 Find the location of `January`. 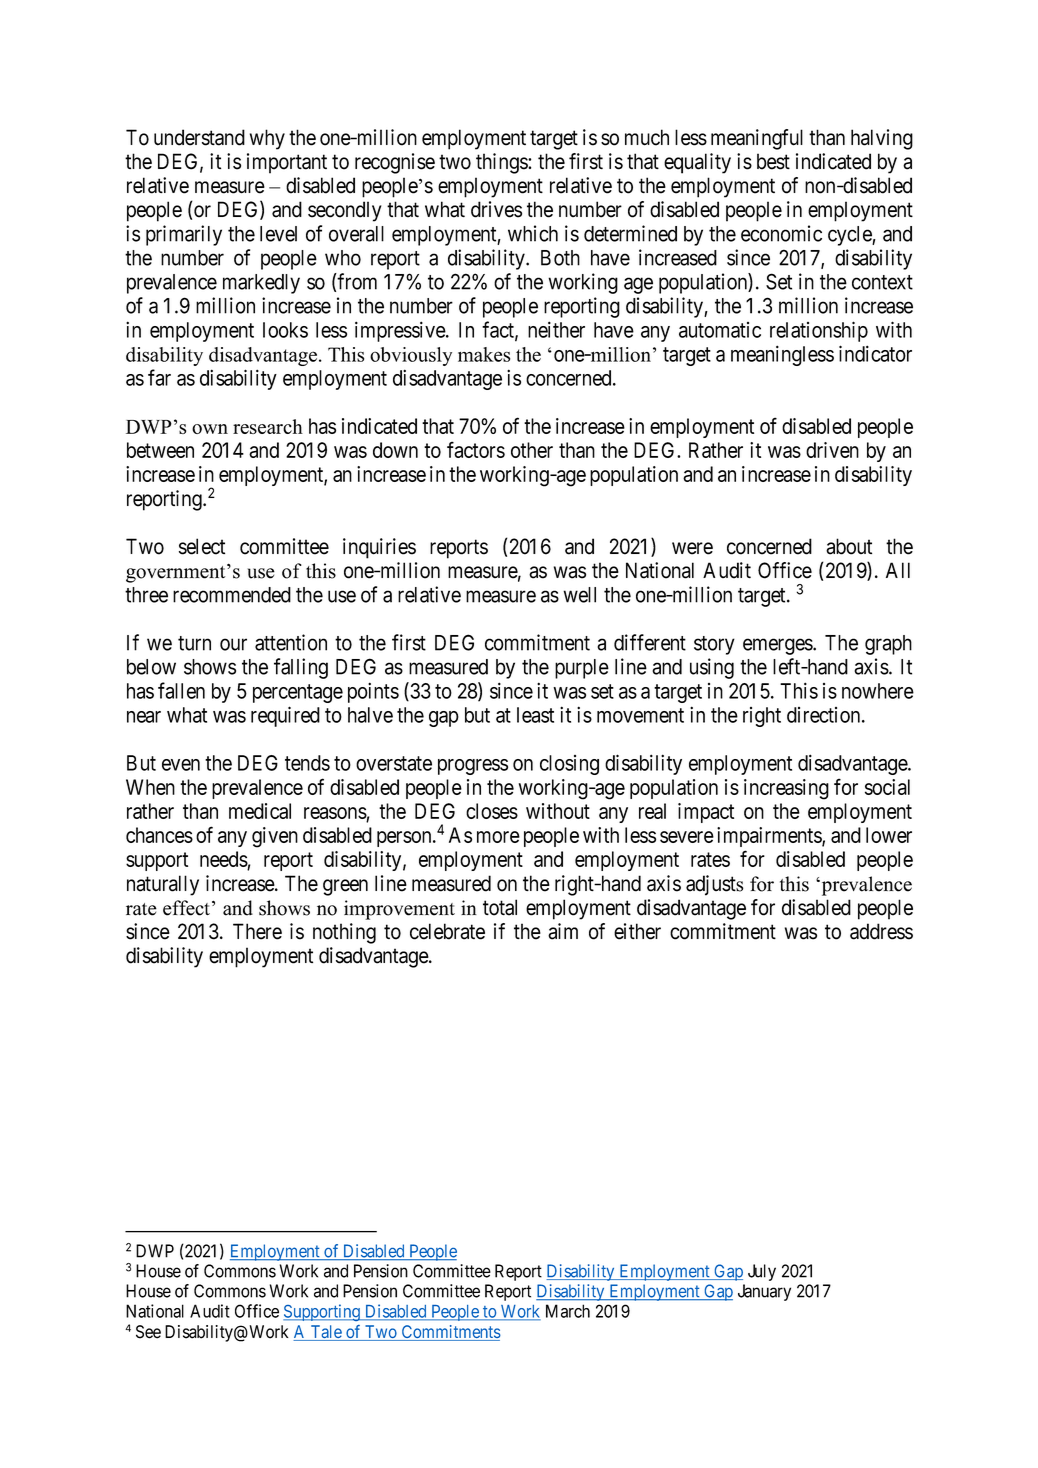

January is located at coordinates (764, 1292).
